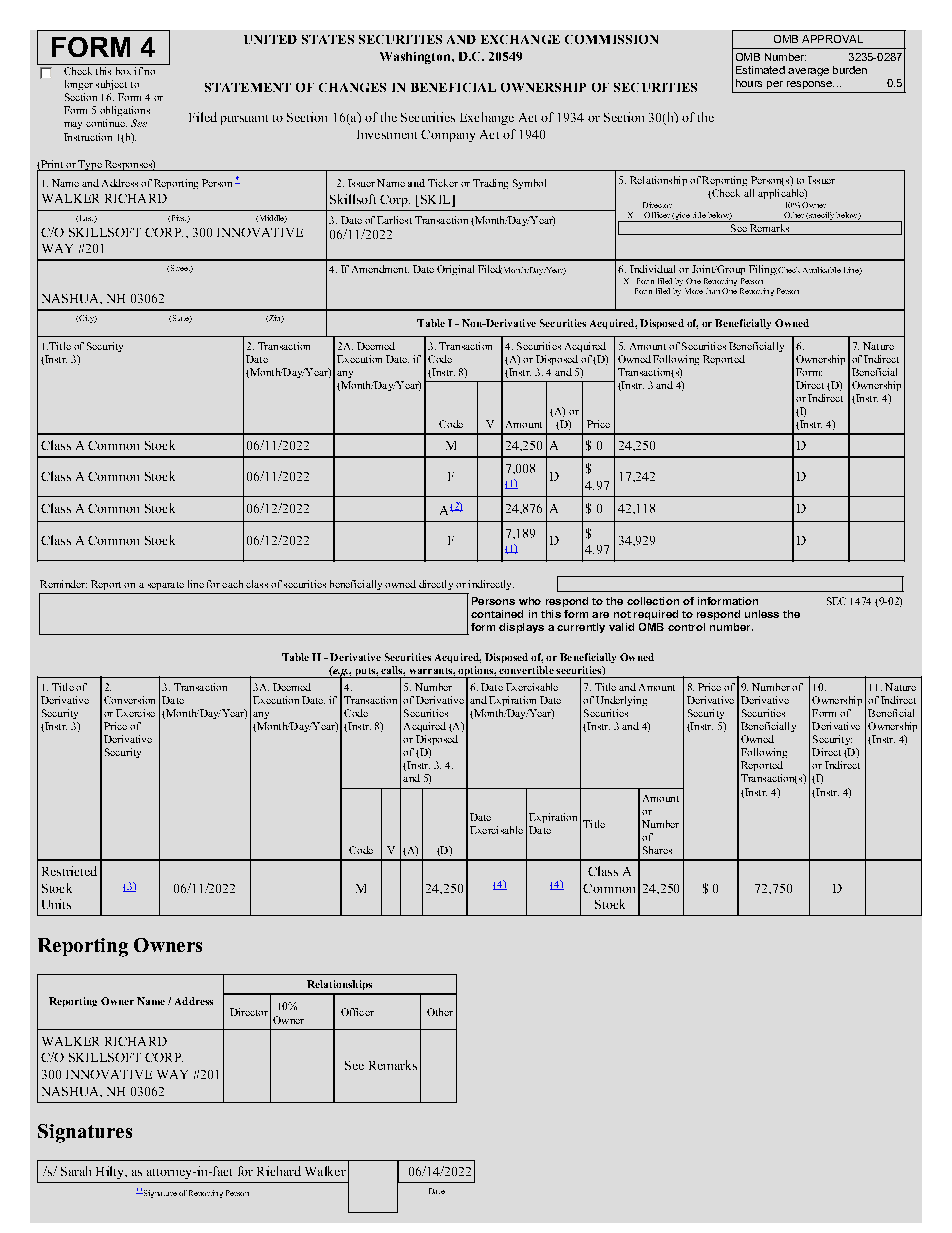 This screenshot has width=952, height=1233. Describe the element at coordinates (56, 904) in the screenshot. I see `Units` at that location.
